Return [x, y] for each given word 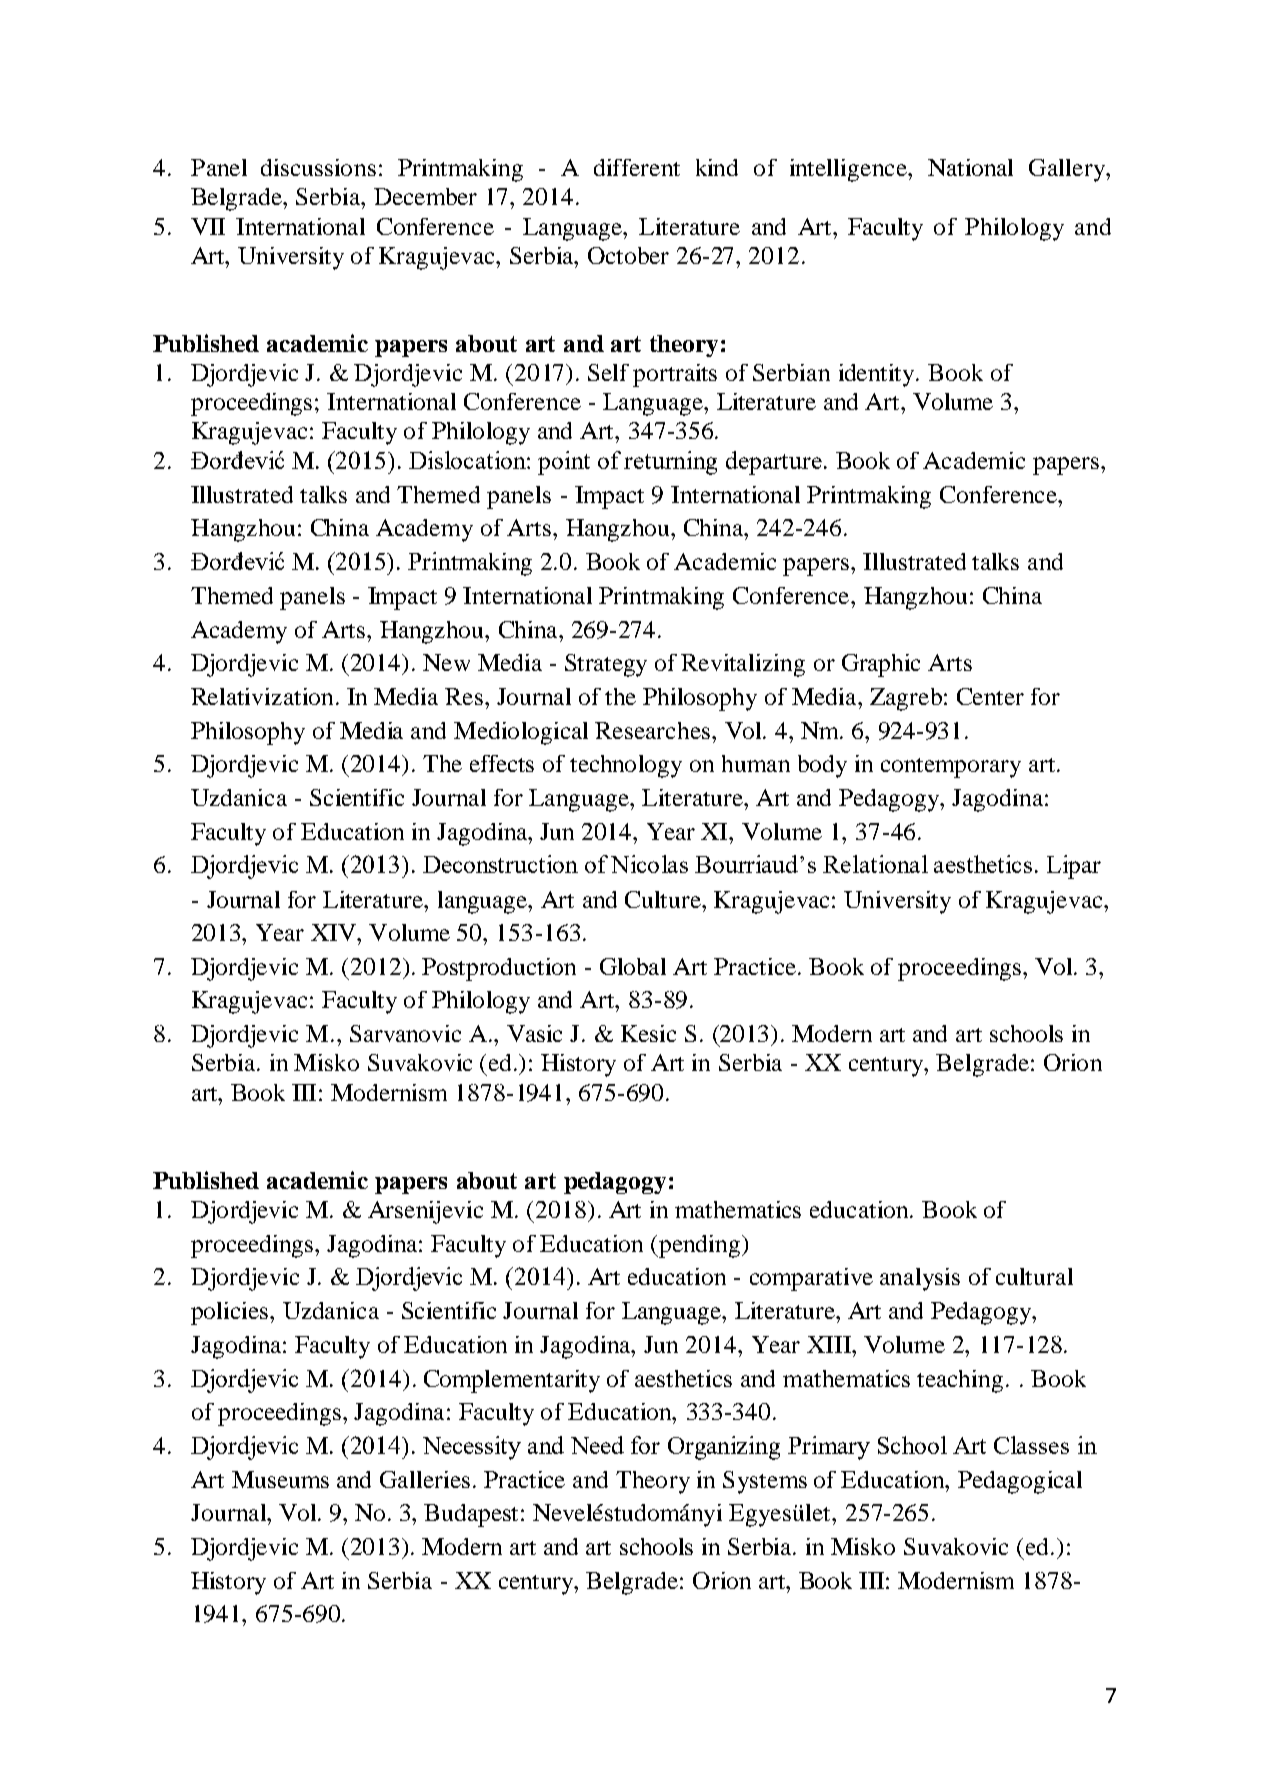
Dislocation [468, 460]
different [637, 167]
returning [670, 463]
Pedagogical [1020, 1482]
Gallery [1068, 170]
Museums [280, 1479]
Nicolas [649, 864]
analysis [920, 1279]
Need [597, 1445]
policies [231, 1313]
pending [700, 1246]
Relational [875, 864]
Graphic [881, 665]
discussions [318, 167]
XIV [334, 932]
